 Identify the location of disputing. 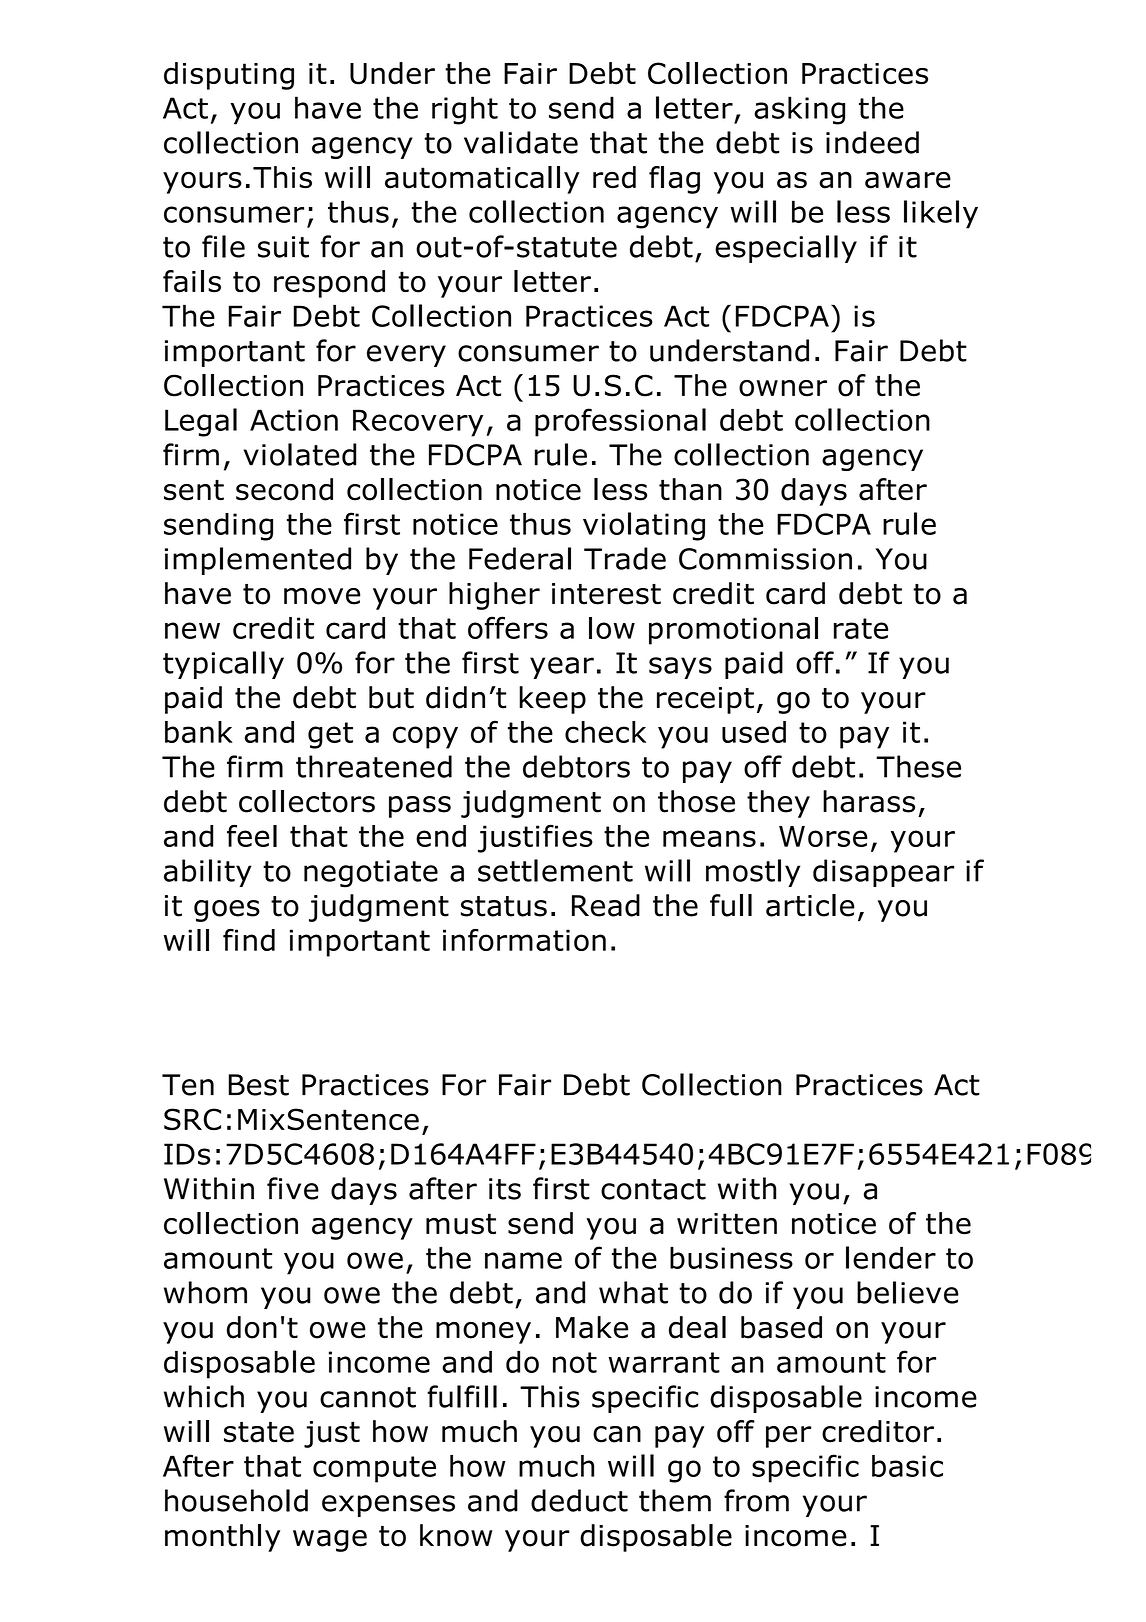
(229, 76).
